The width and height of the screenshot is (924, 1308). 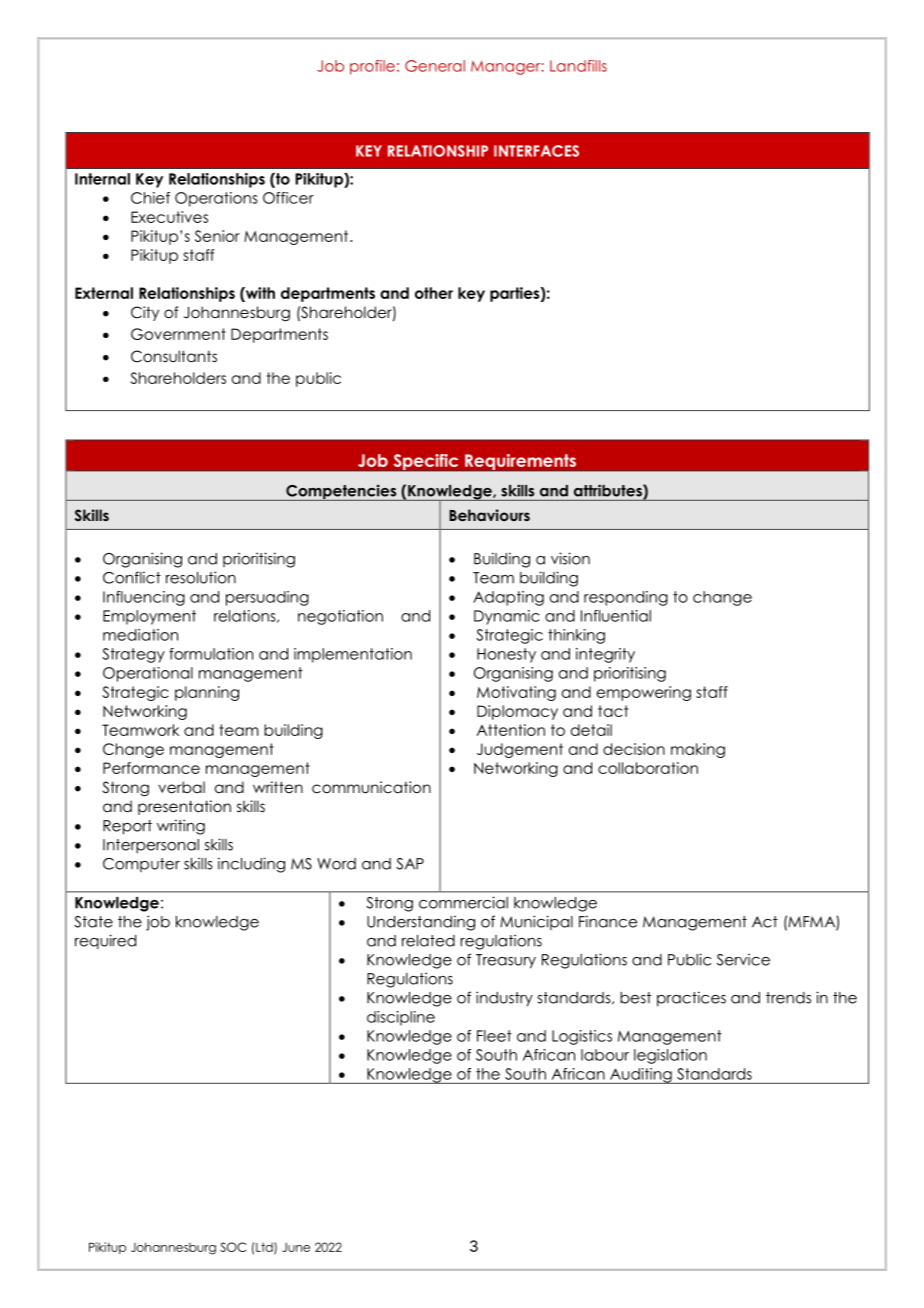 What do you see at coordinates (150, 198) in the screenshot?
I see `Chief` at bounding box center [150, 198].
